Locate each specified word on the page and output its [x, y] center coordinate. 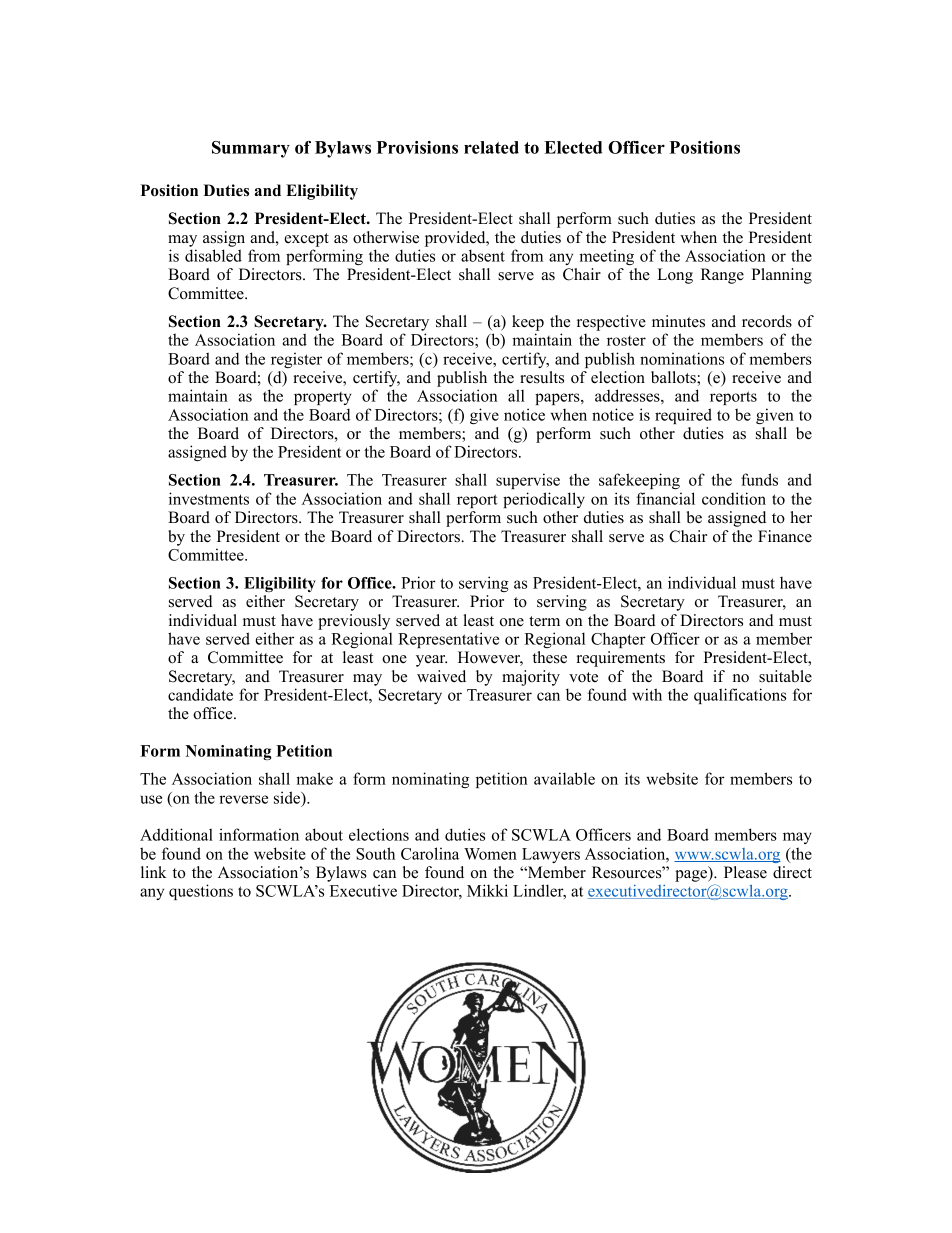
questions [201, 892]
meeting [606, 257]
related [491, 147]
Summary [251, 149]
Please [745, 872]
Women [490, 854]
